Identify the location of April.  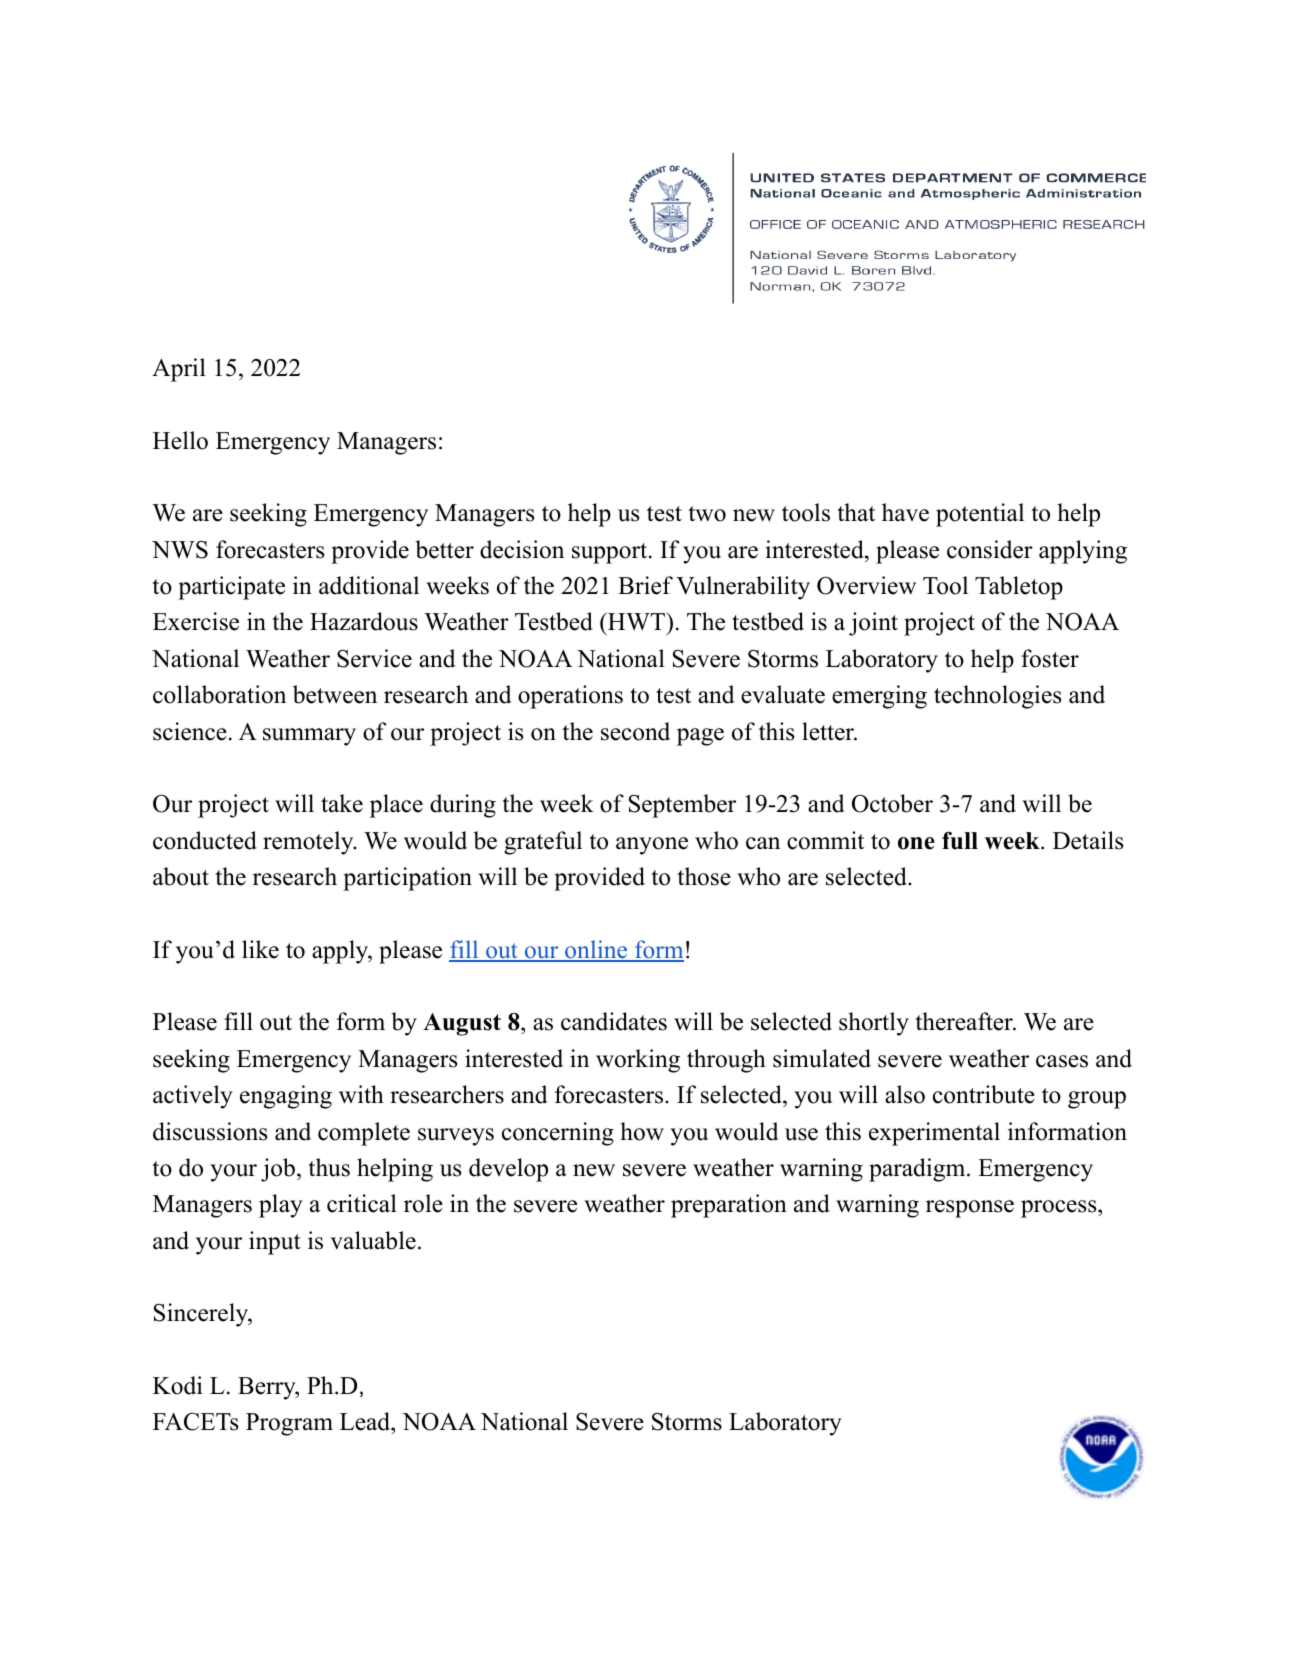
(179, 370).
